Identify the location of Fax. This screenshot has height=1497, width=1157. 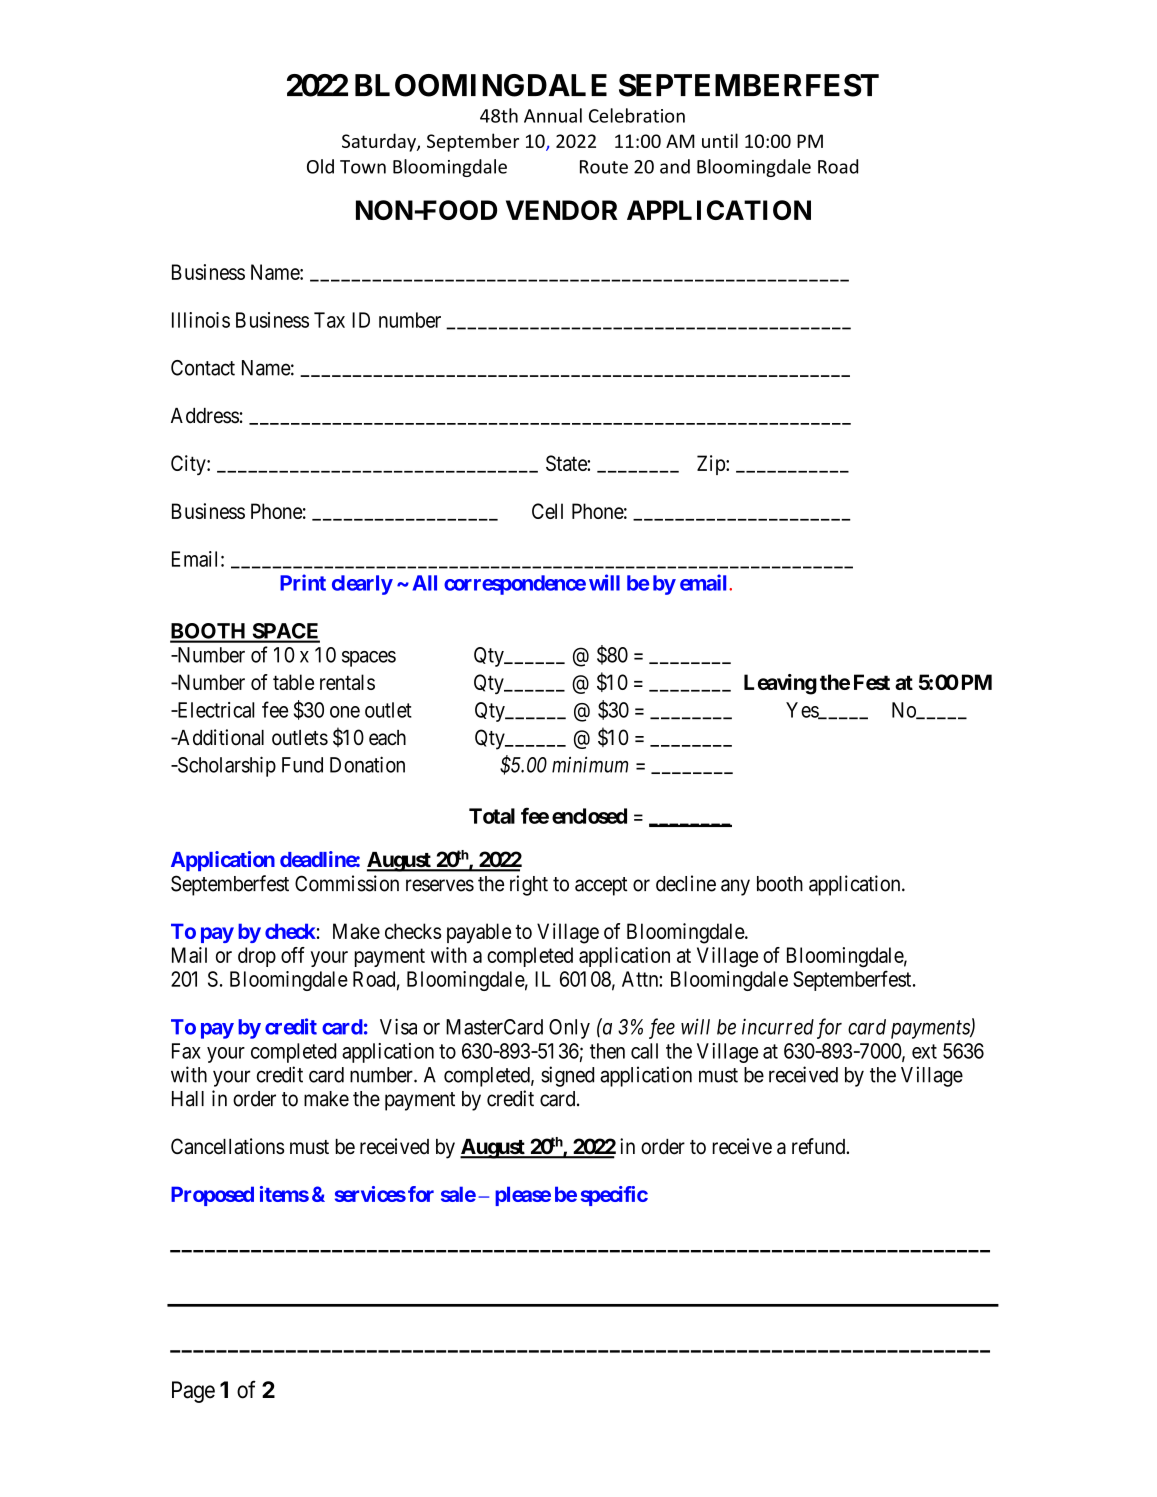
(186, 1051).
